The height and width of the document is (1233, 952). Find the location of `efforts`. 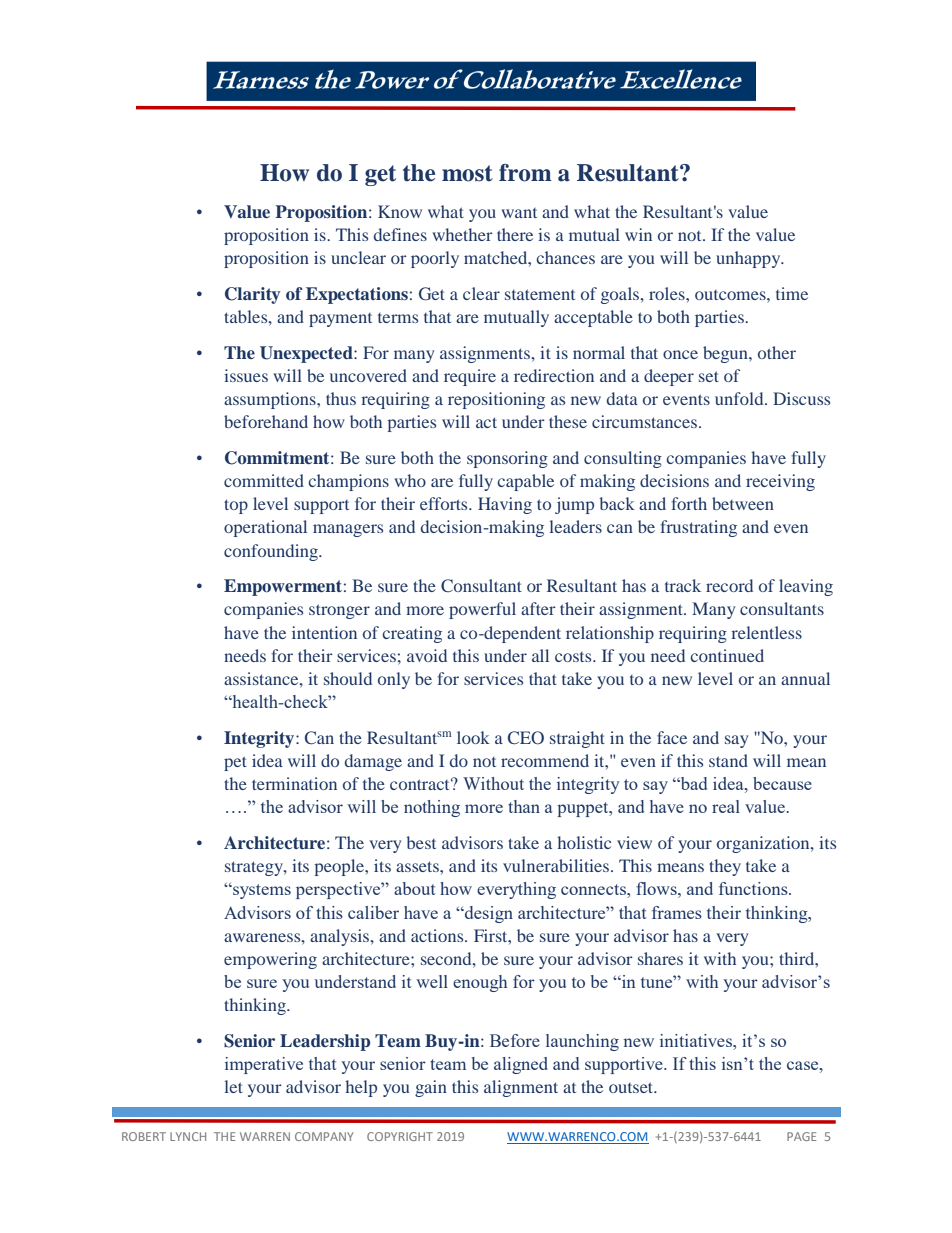

efforts is located at coordinates (445, 503).
